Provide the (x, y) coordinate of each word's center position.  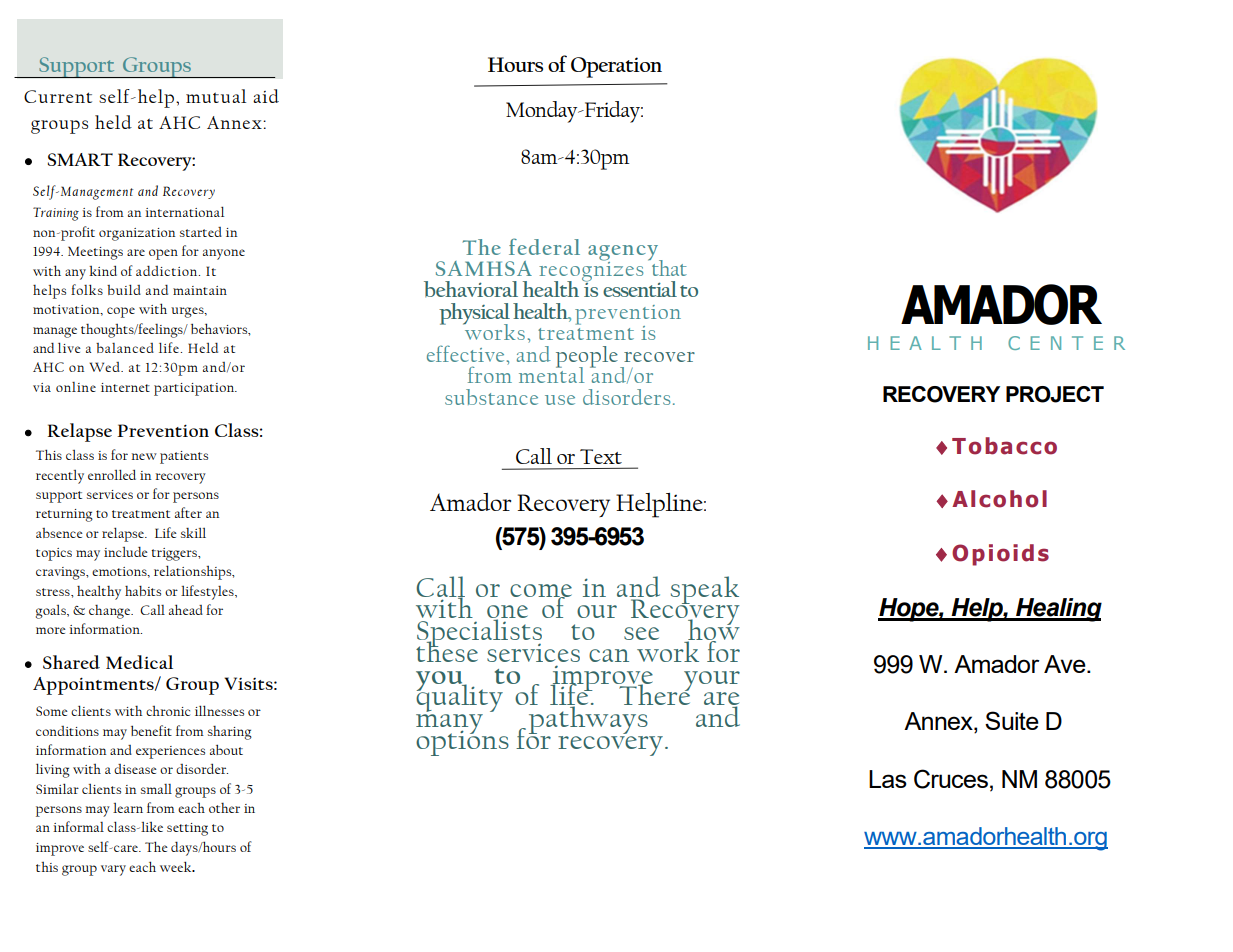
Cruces (951, 779)
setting (187, 829)
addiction (168, 271)
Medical (139, 662)
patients (184, 457)
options (462, 742)
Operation (616, 67)
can (609, 655)
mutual (216, 96)
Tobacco (1004, 446)
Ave (1066, 664)
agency (624, 254)
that (668, 266)
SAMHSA (484, 268)
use (560, 400)
